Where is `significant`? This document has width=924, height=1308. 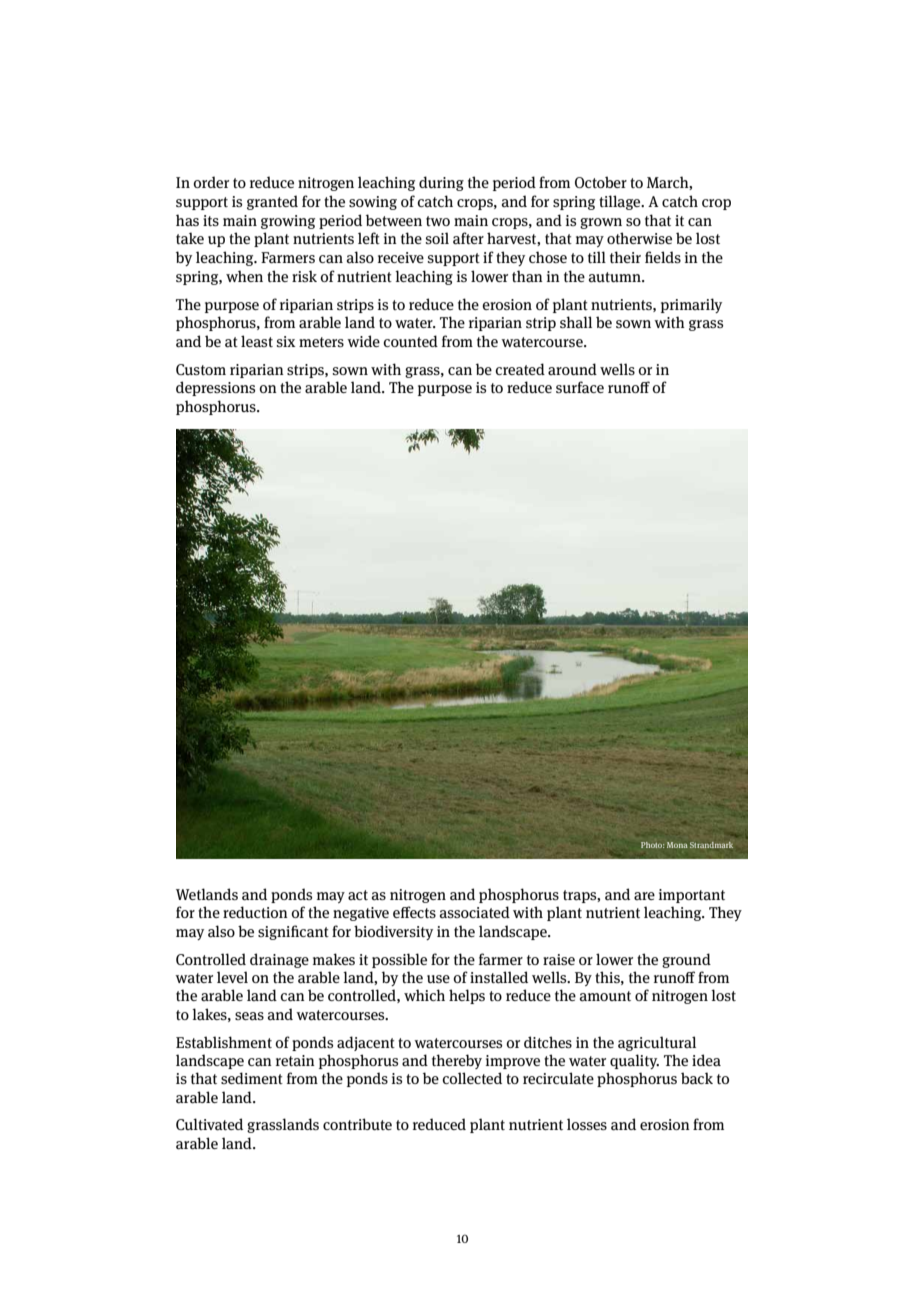 significant is located at coordinates (293, 932).
